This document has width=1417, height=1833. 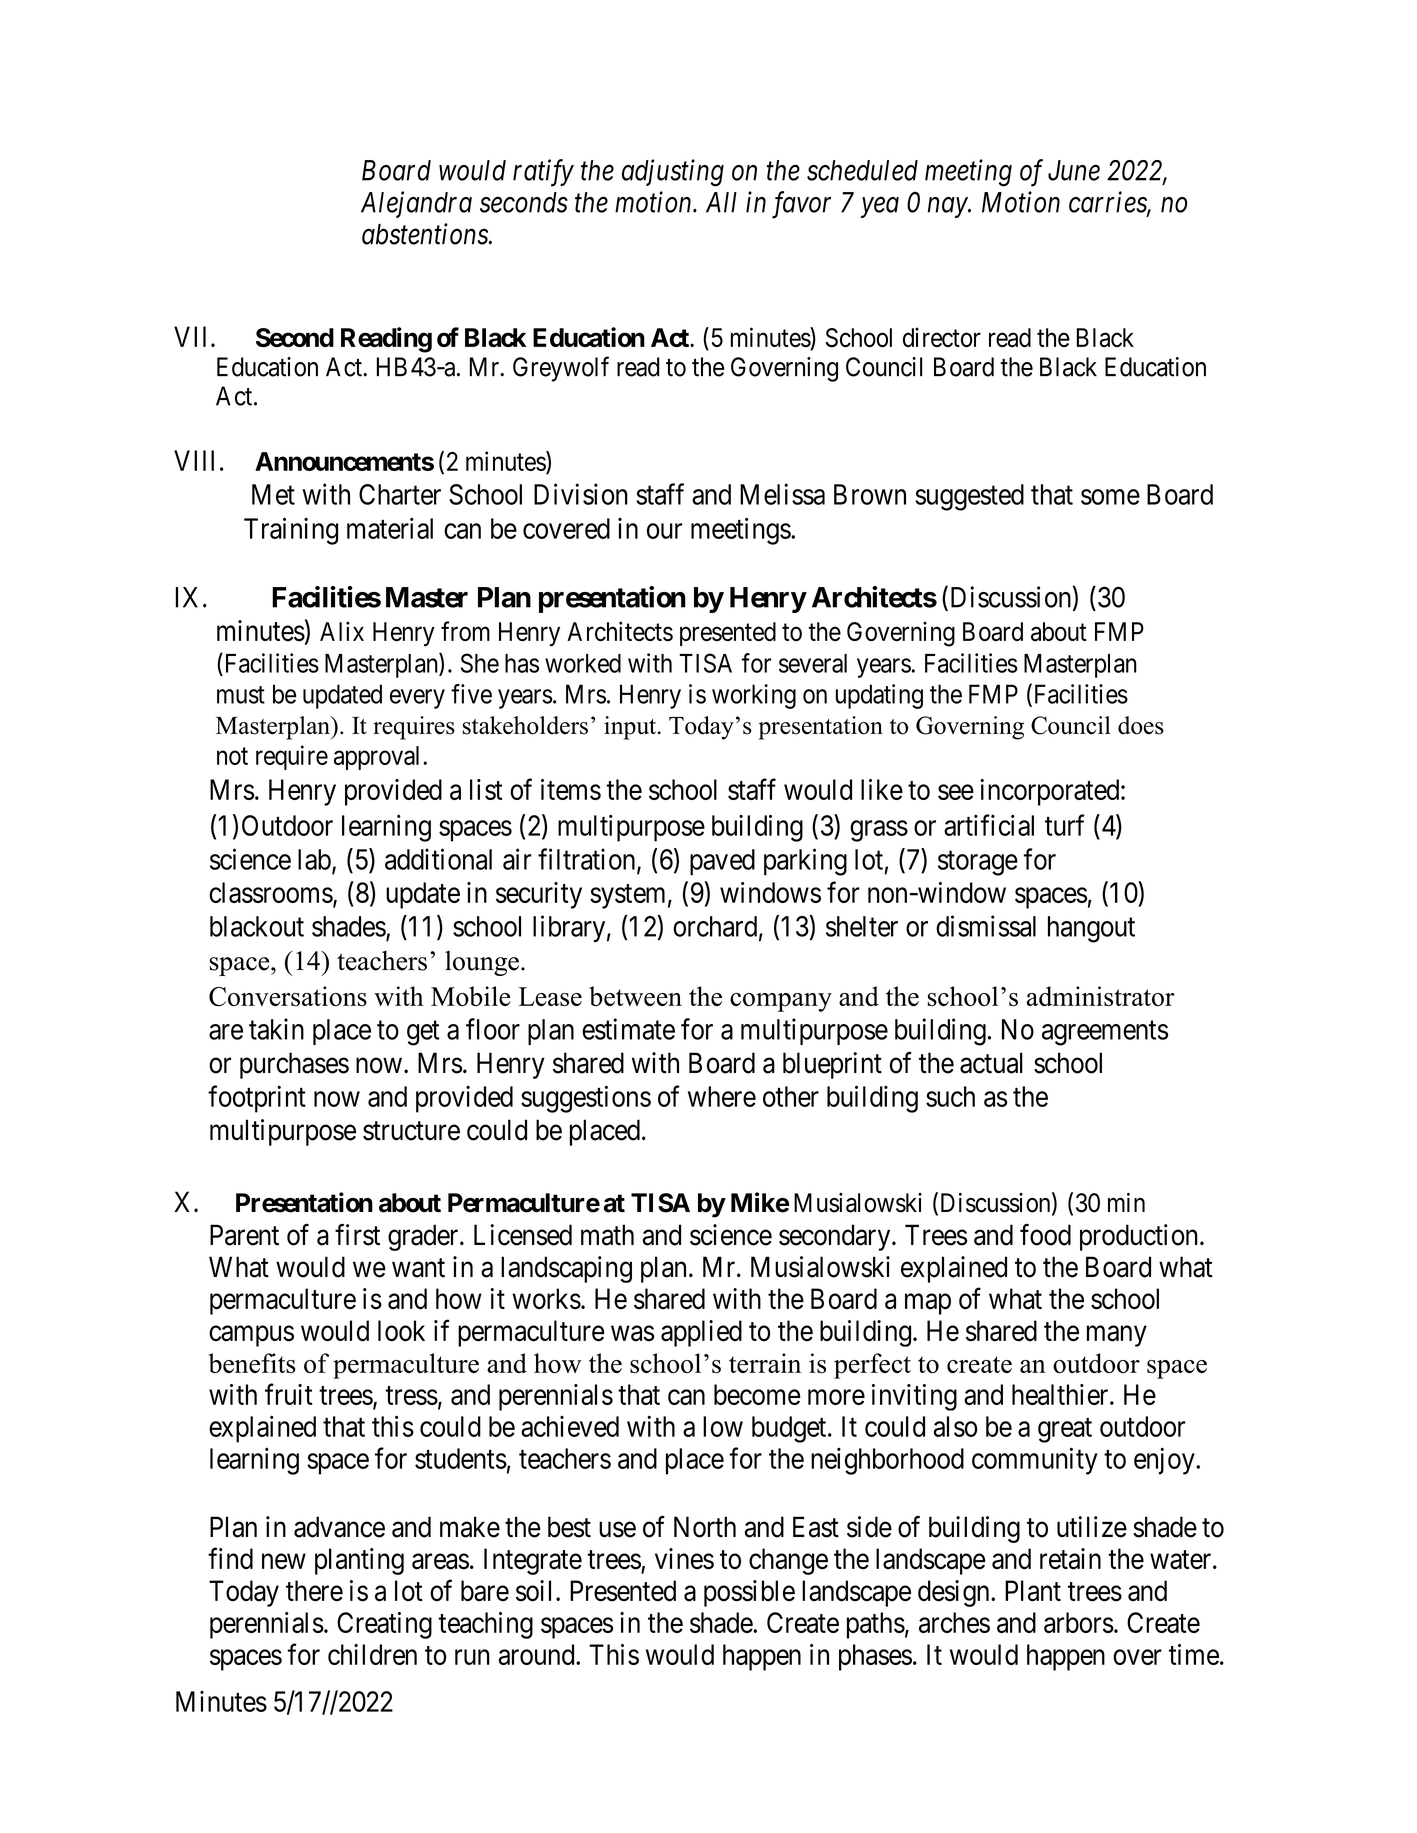 I want to click on Alejandra, so click(x=416, y=204).
